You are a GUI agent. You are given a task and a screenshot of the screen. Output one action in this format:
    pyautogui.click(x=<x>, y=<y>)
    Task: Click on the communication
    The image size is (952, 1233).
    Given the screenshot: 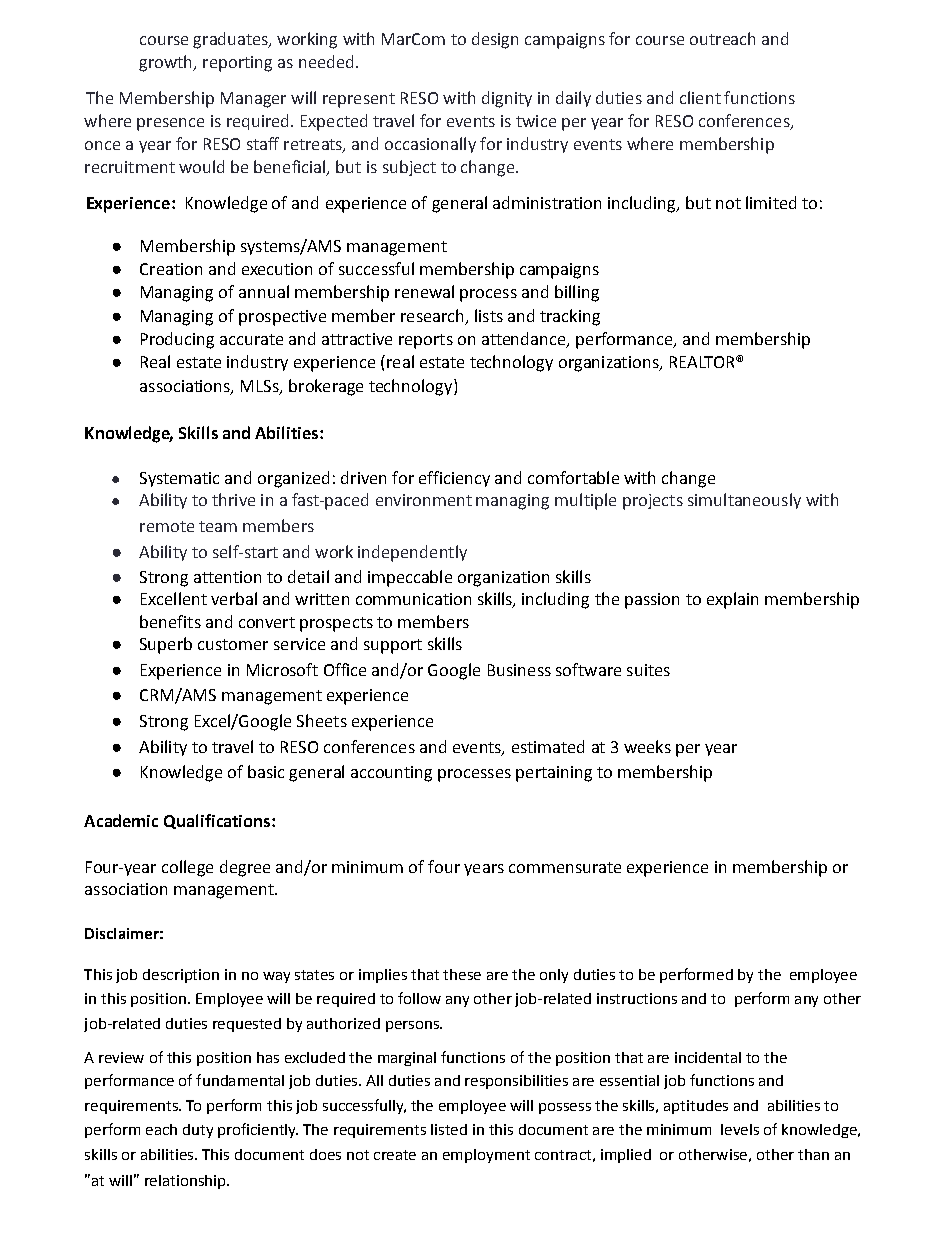 What is the action you would take?
    pyautogui.click(x=413, y=599)
